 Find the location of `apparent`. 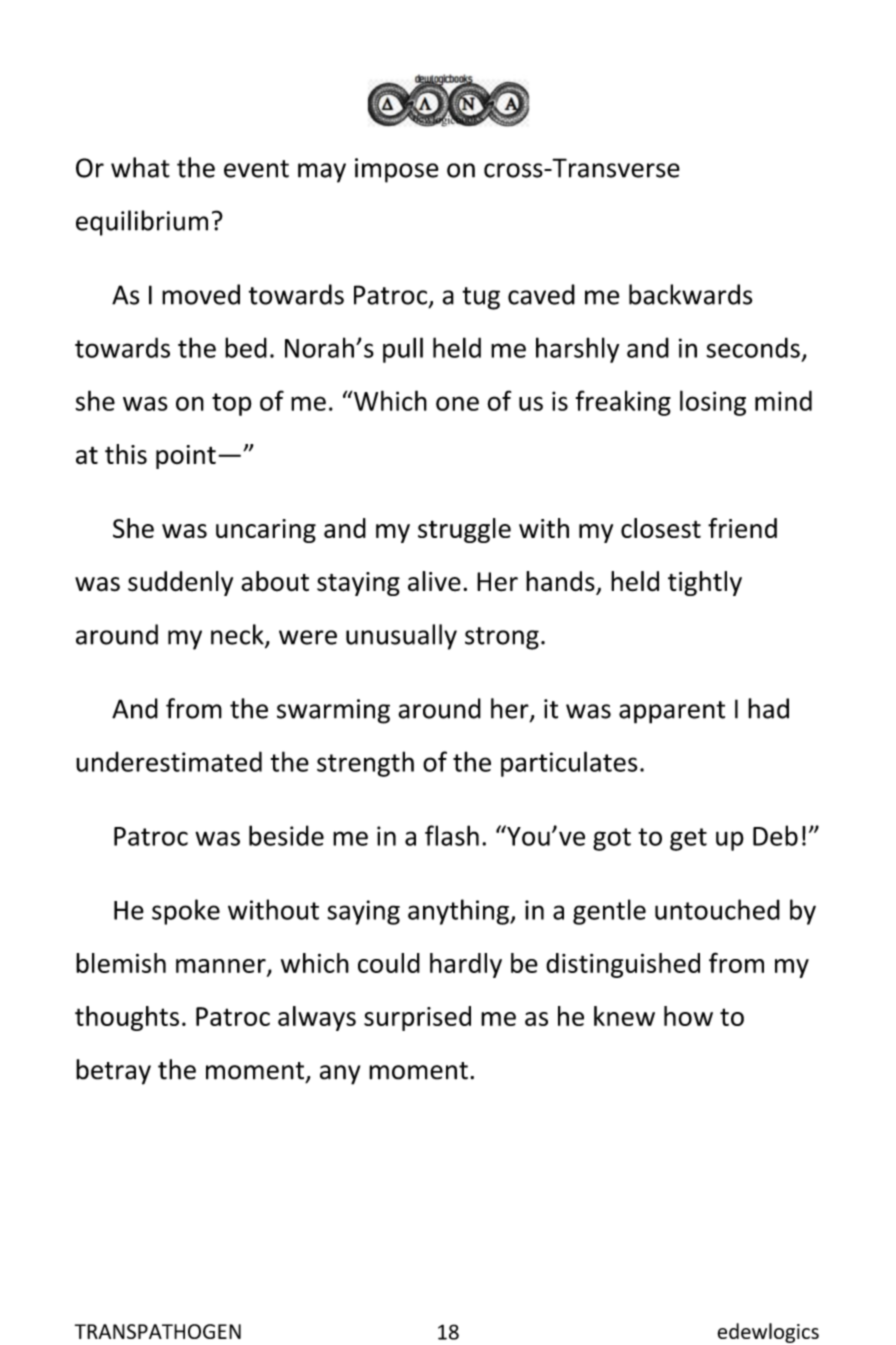

apparent is located at coordinates (672, 712).
